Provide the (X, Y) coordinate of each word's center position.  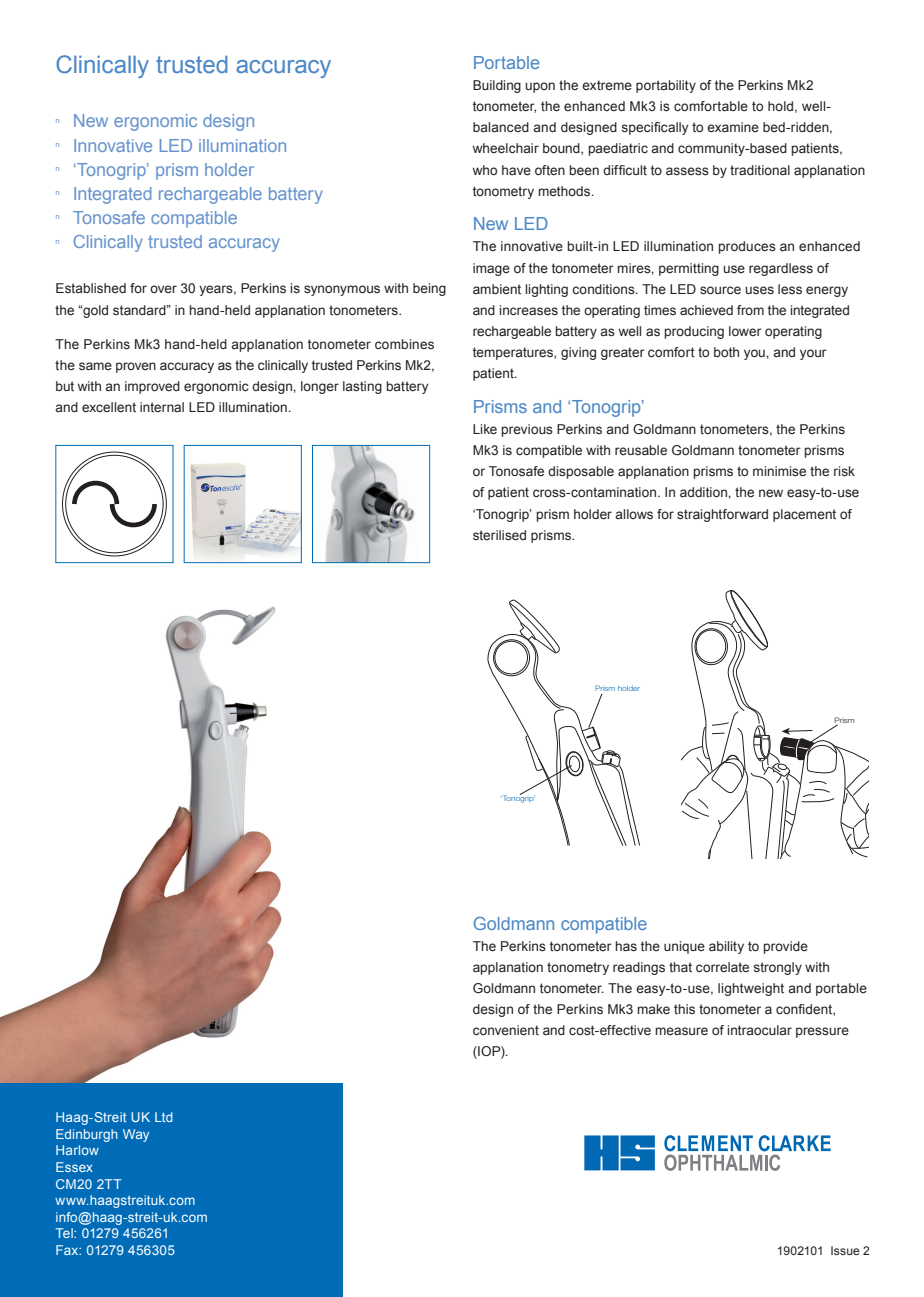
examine (733, 127)
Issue (845, 1250)
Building (497, 86)
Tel (65, 1233)
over (163, 289)
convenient (506, 1030)
